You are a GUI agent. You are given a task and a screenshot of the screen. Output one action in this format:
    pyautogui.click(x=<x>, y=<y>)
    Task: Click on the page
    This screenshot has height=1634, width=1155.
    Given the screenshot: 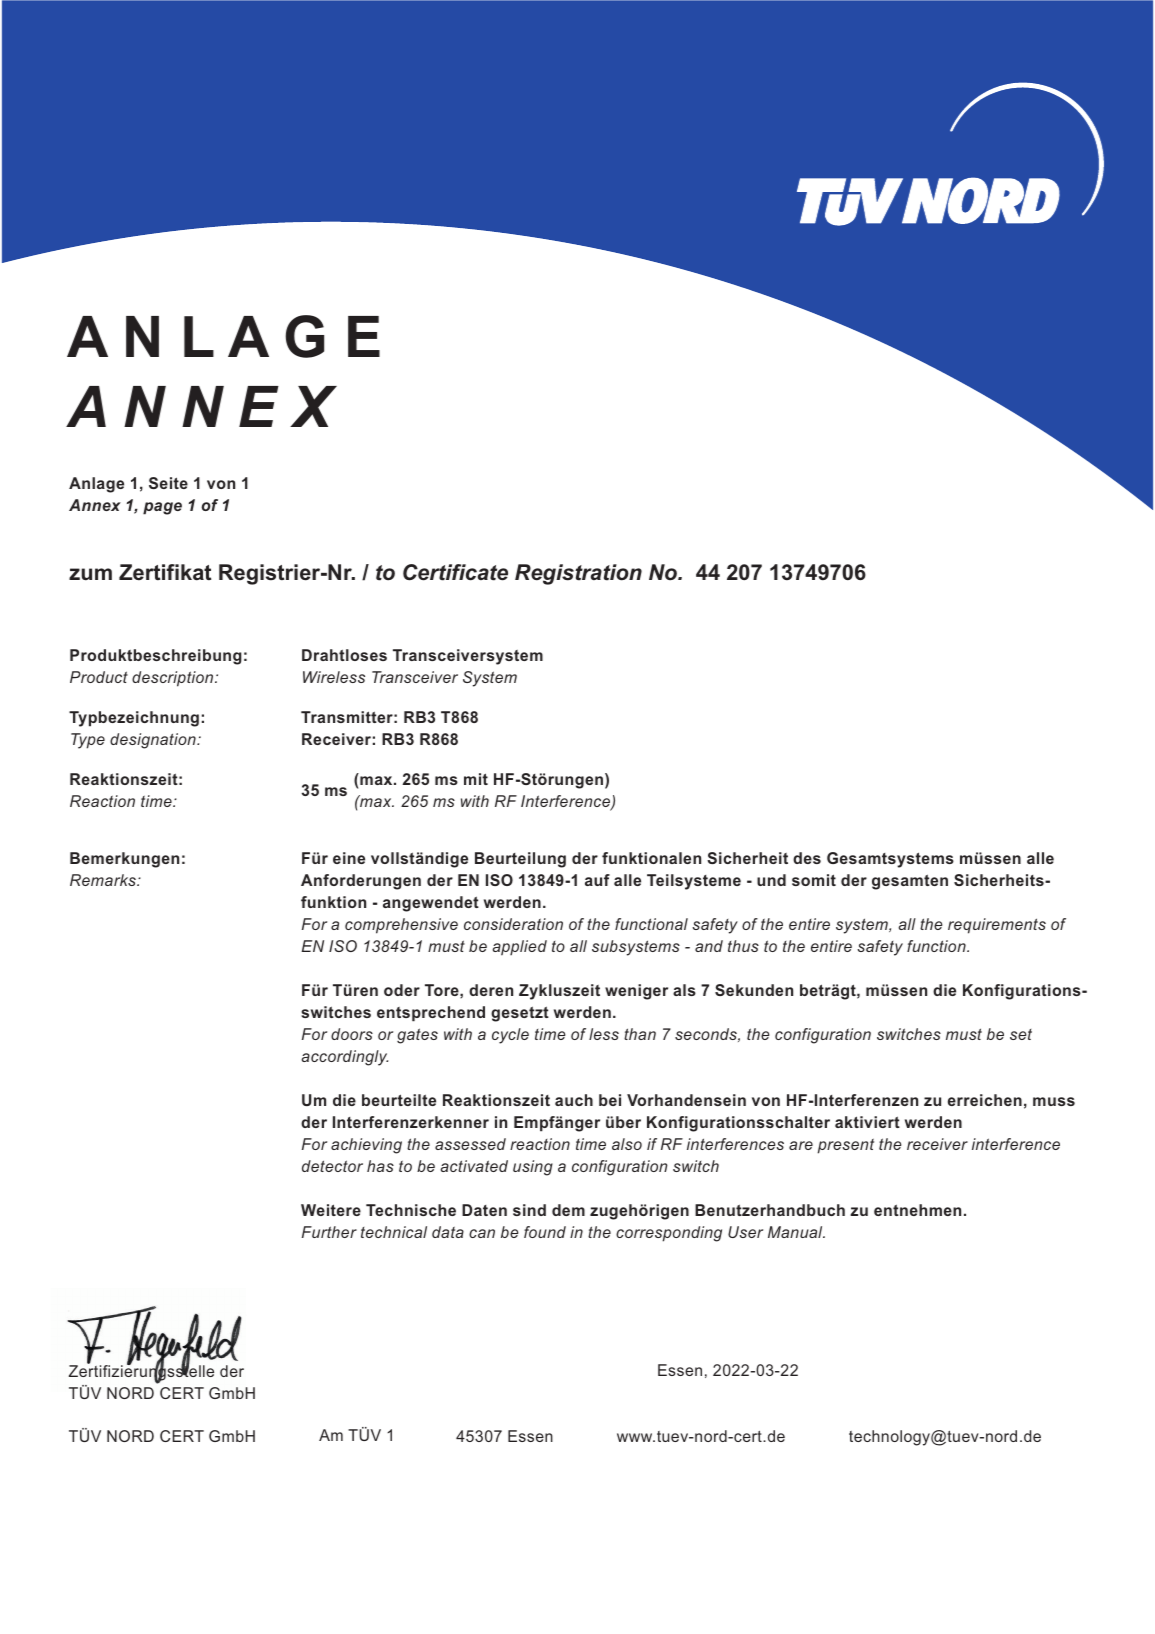 What is the action you would take?
    pyautogui.click(x=162, y=508)
